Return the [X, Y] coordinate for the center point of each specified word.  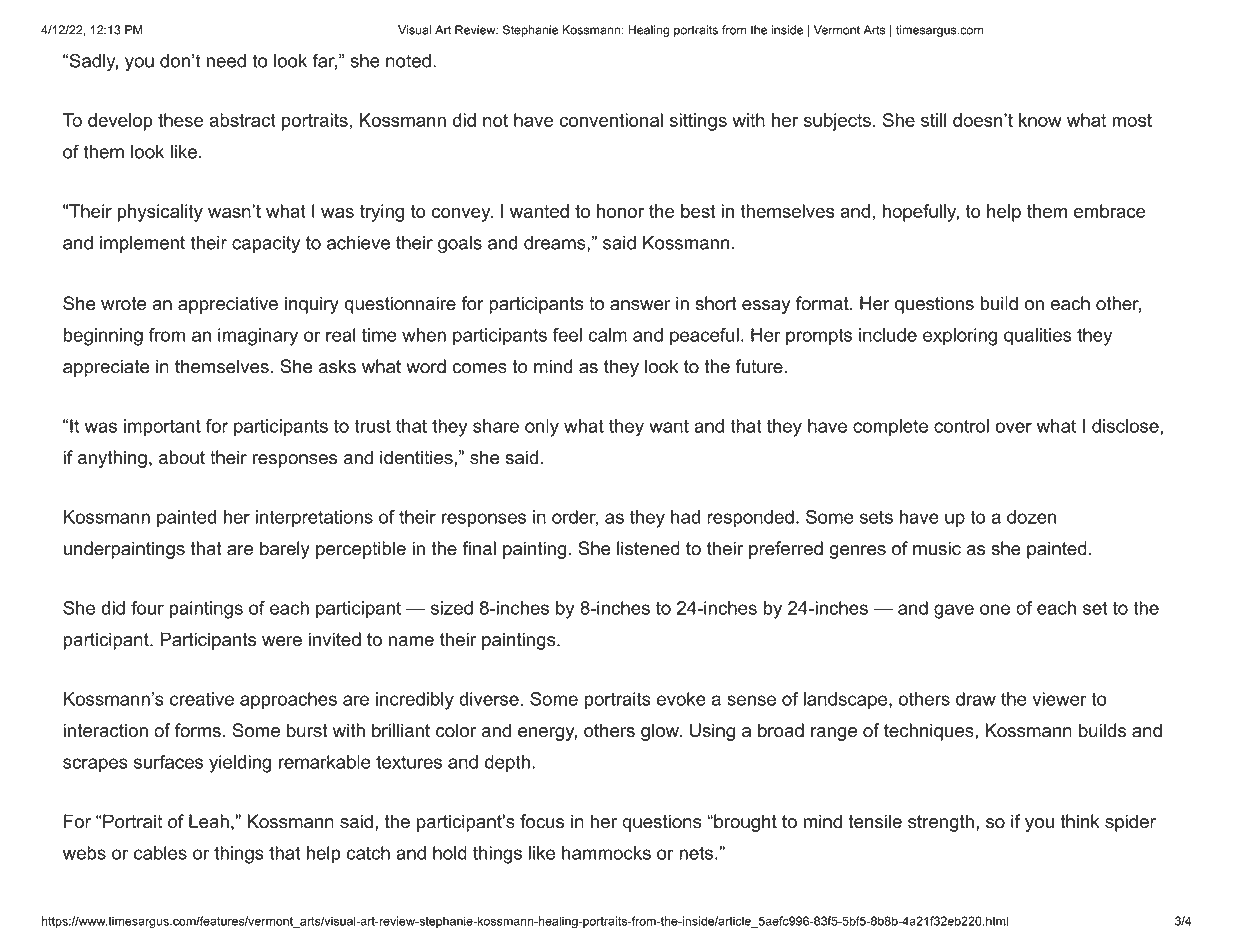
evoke [681, 699]
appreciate [106, 368]
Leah [209, 821]
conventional [611, 120]
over [1013, 427]
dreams [555, 243]
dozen [1032, 517]
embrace [1110, 211]
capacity [266, 244]
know [1040, 120]
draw [976, 699]
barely [285, 550]
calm [608, 335]
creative [202, 699]
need [226, 61]
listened [648, 548]
